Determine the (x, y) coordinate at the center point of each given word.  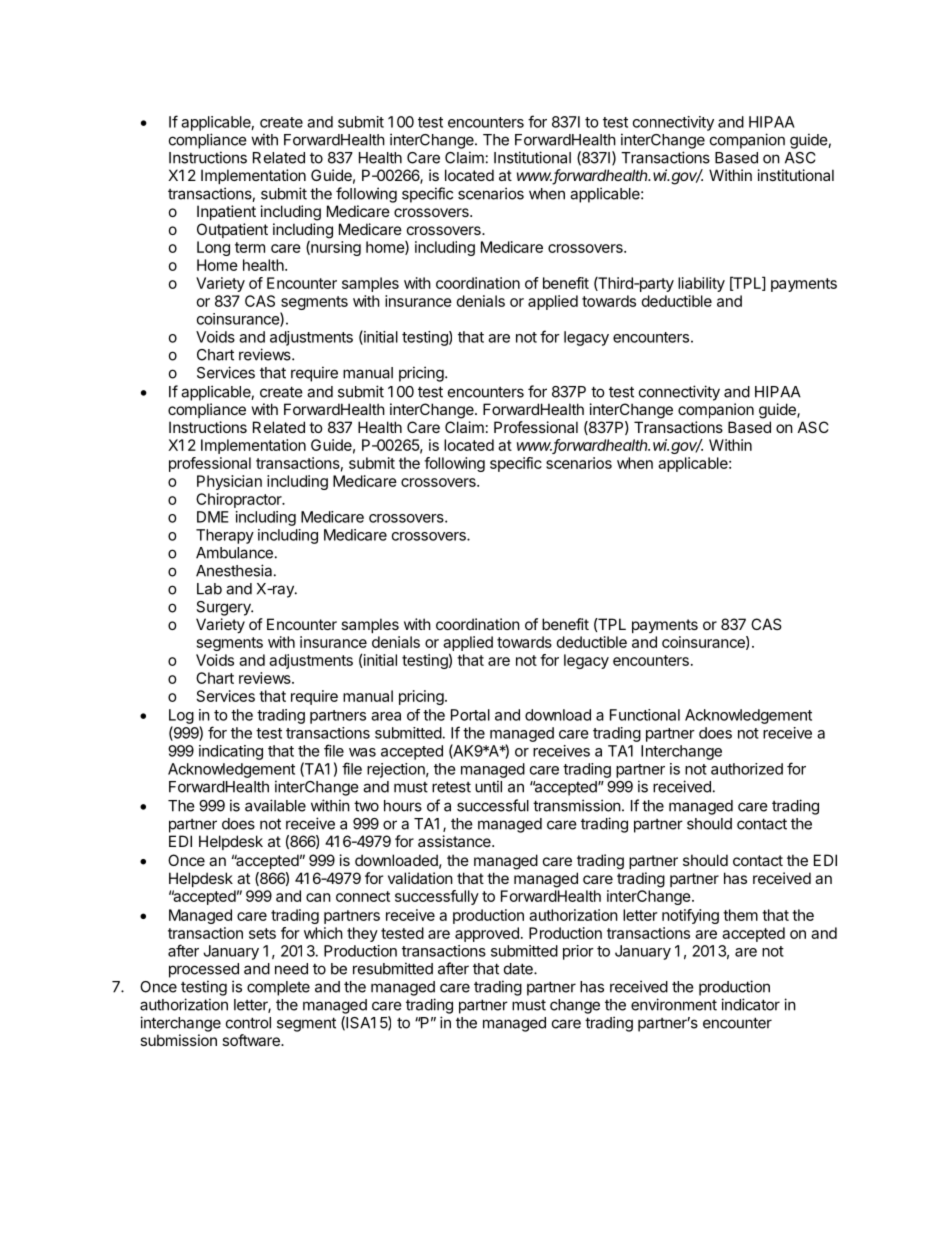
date (519, 969)
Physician (229, 482)
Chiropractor (240, 500)
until (488, 786)
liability (701, 284)
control (248, 1023)
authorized (747, 769)
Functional (645, 715)
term (250, 247)
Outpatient (232, 230)
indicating (231, 752)
